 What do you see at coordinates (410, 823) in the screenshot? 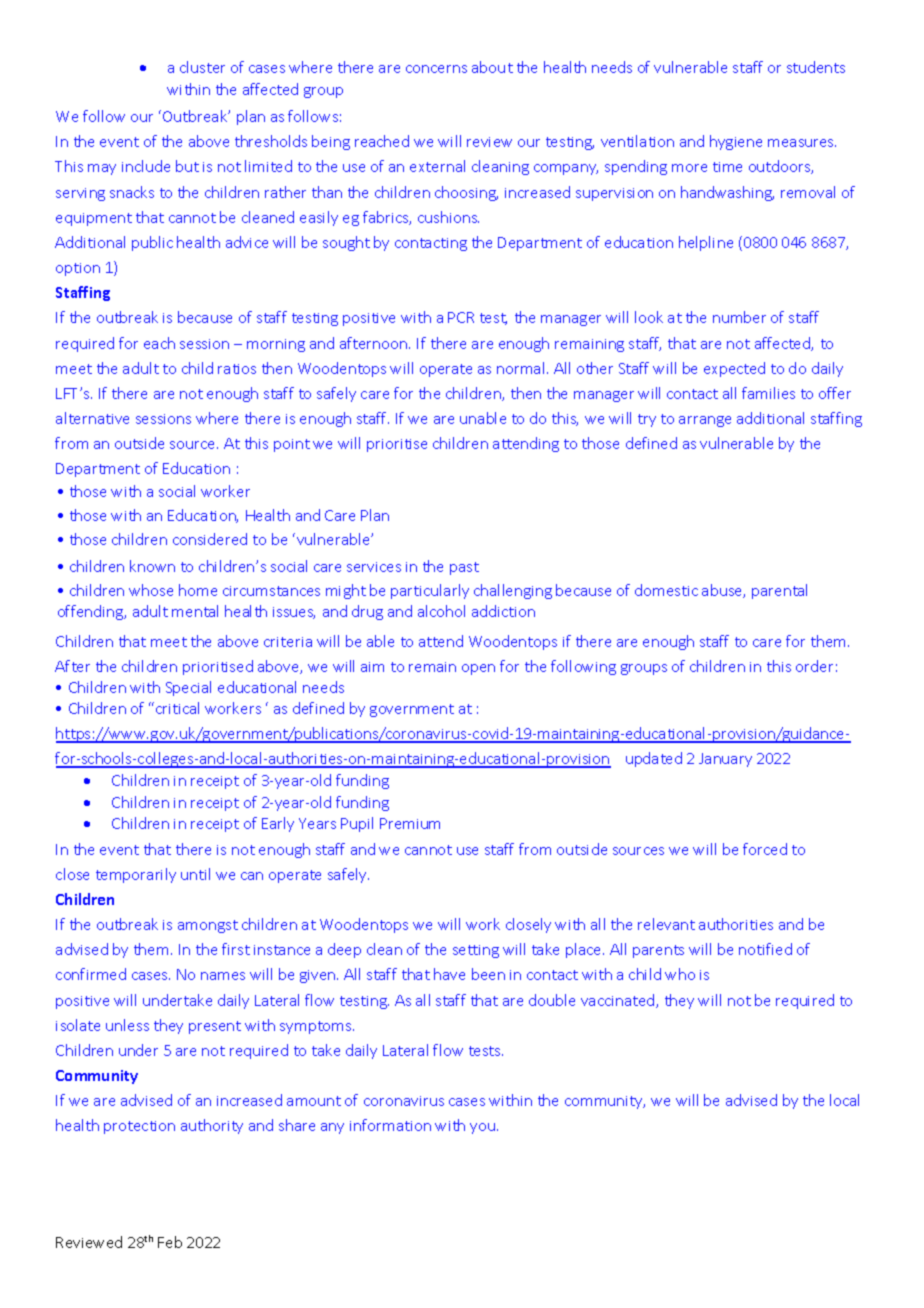
I see `Premium` at bounding box center [410, 823].
